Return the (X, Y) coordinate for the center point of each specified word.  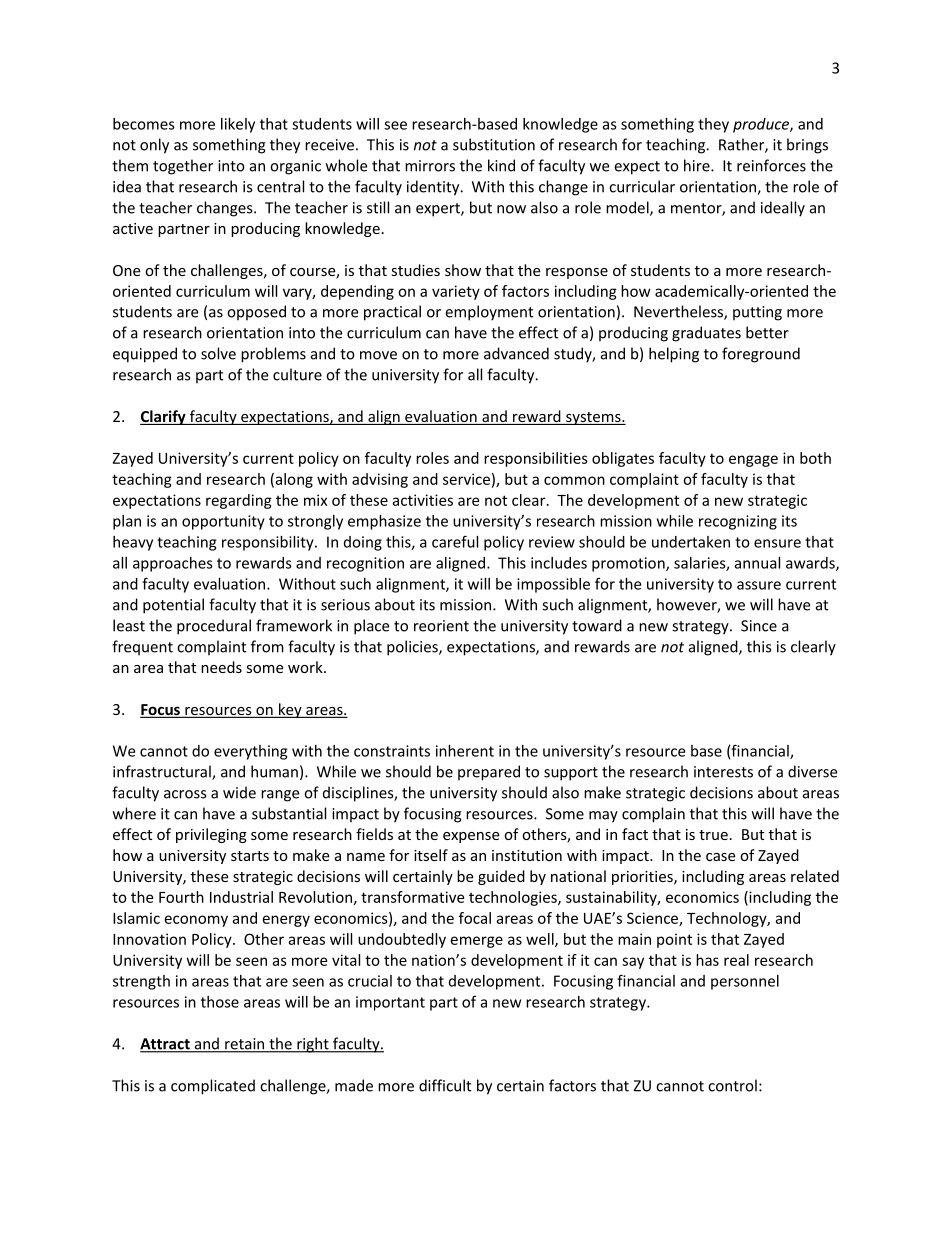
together (183, 167)
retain (245, 1045)
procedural (214, 627)
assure (759, 585)
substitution (494, 144)
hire (698, 165)
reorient (441, 626)
